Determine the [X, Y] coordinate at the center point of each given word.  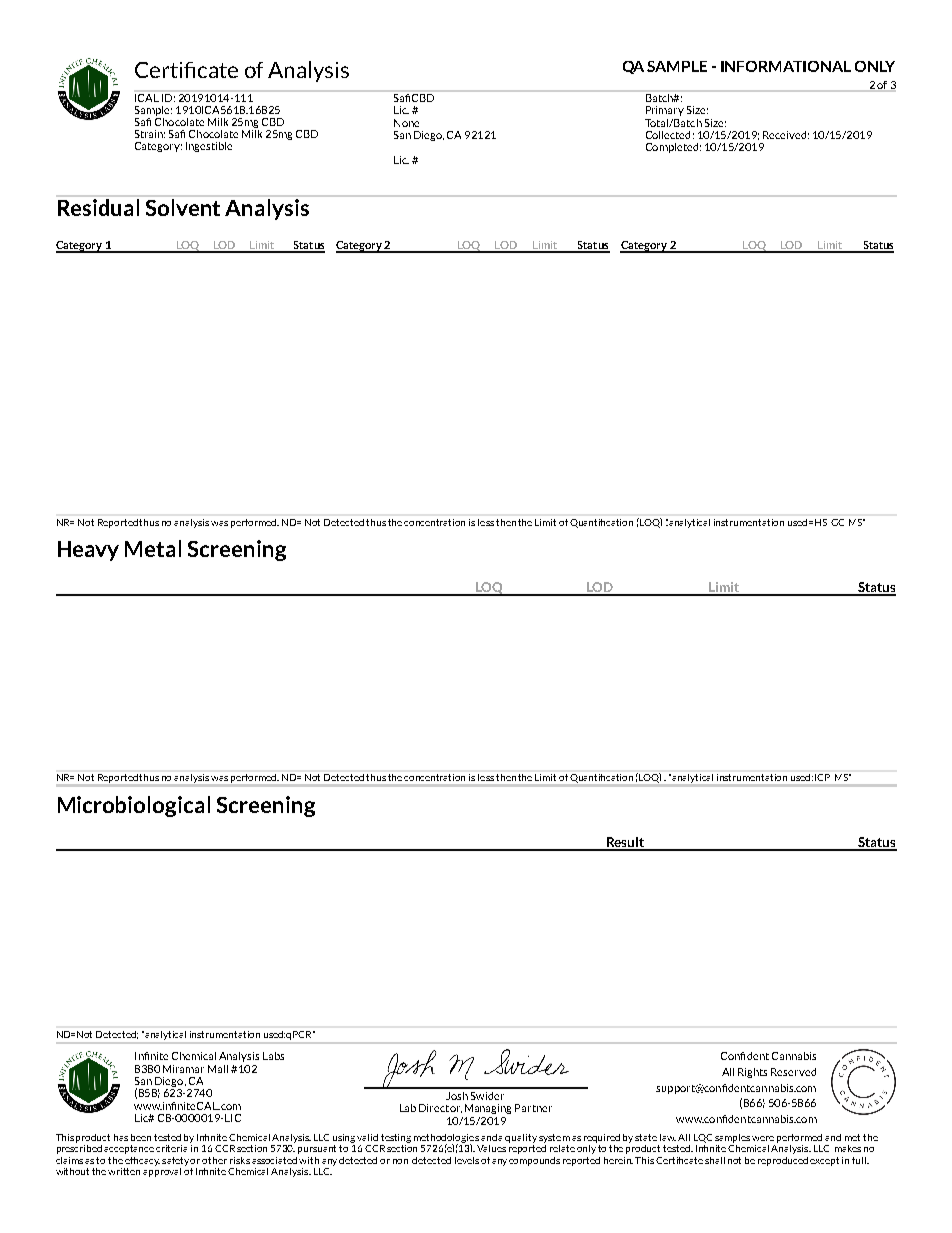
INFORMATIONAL [786, 66]
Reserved [793, 1072]
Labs [273, 1056]
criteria [173, 1147]
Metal [153, 548]
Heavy [88, 551]
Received [784, 135]
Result [625, 843]
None [406, 123]
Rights [752, 1073]
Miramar [183, 1069]
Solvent [183, 207]
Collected [668, 135]
